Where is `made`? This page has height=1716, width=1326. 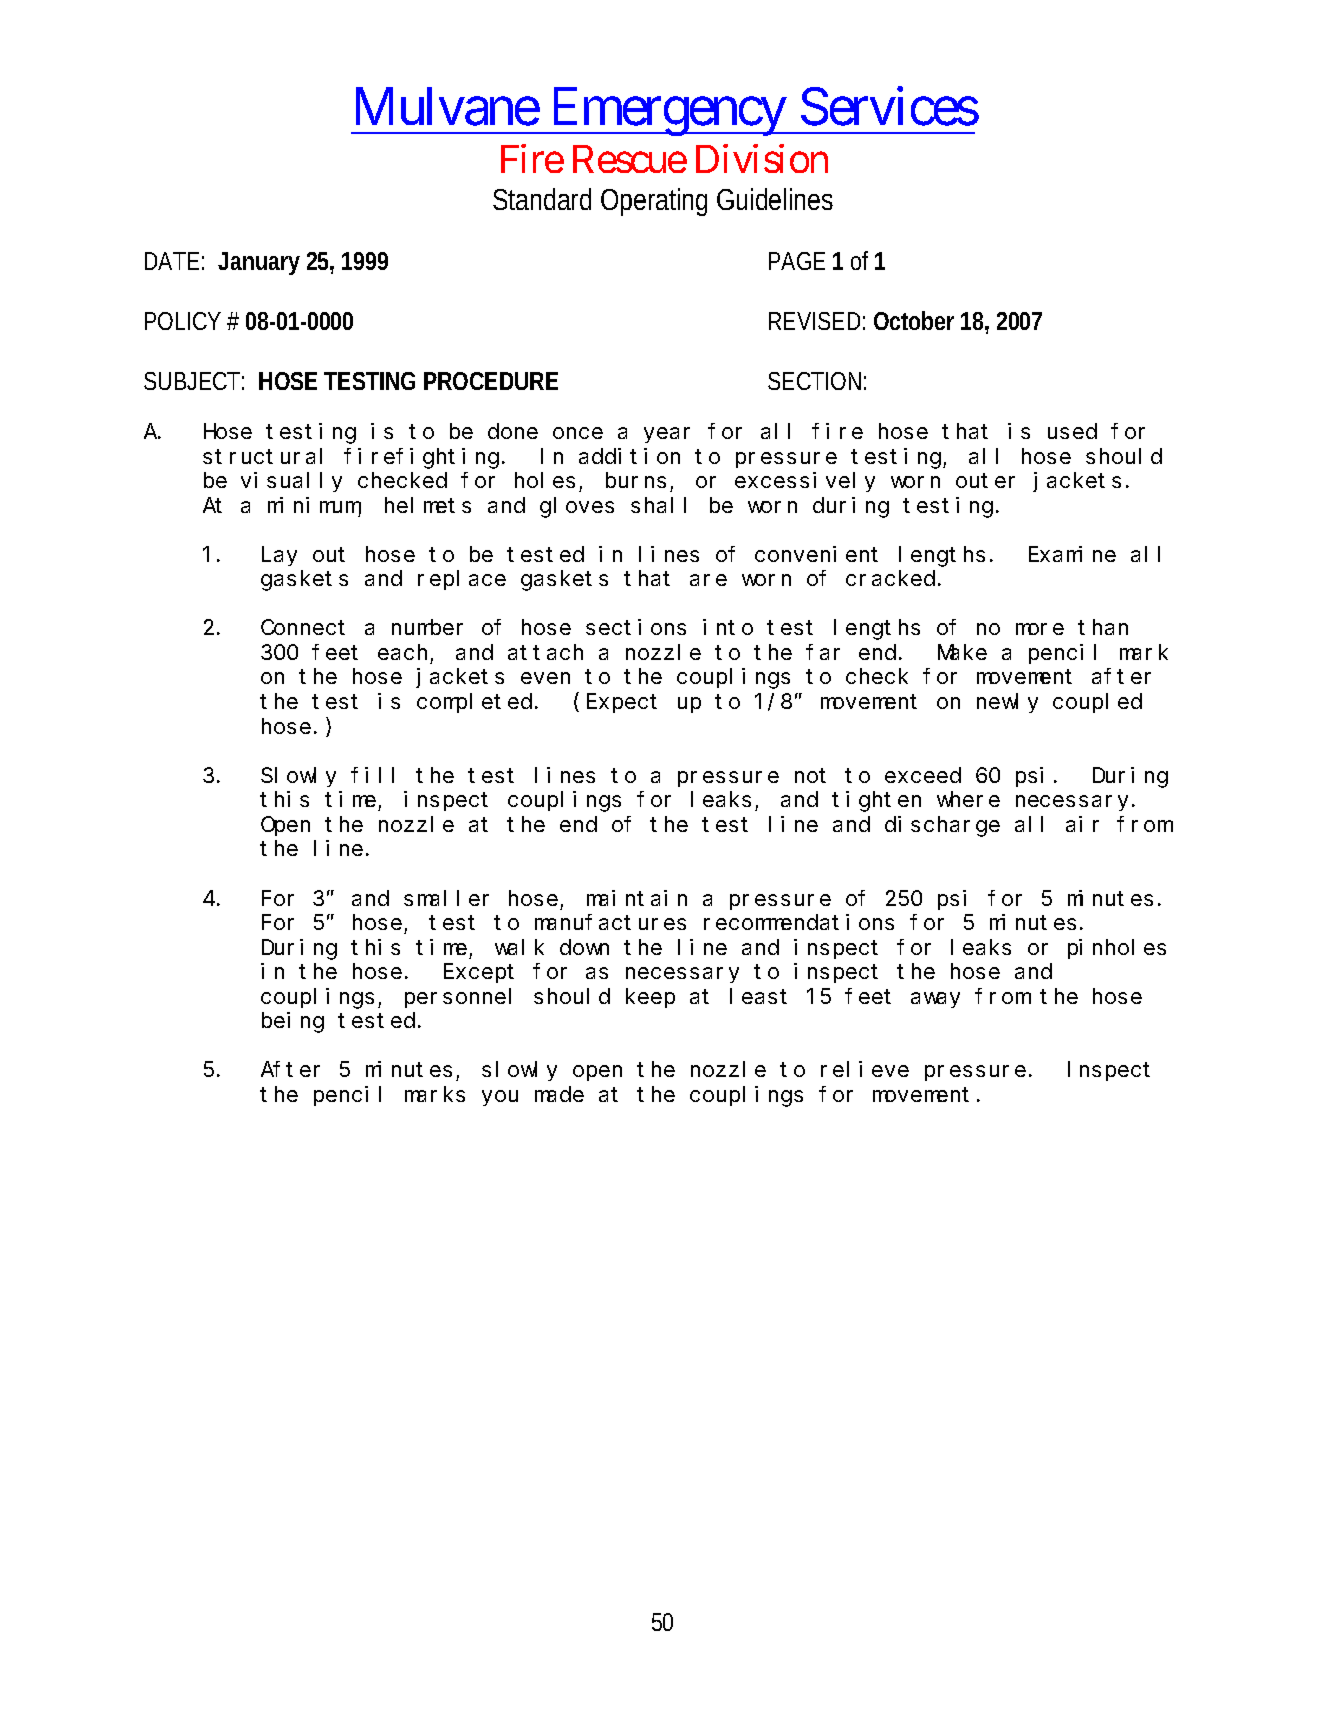 made is located at coordinates (559, 1094).
